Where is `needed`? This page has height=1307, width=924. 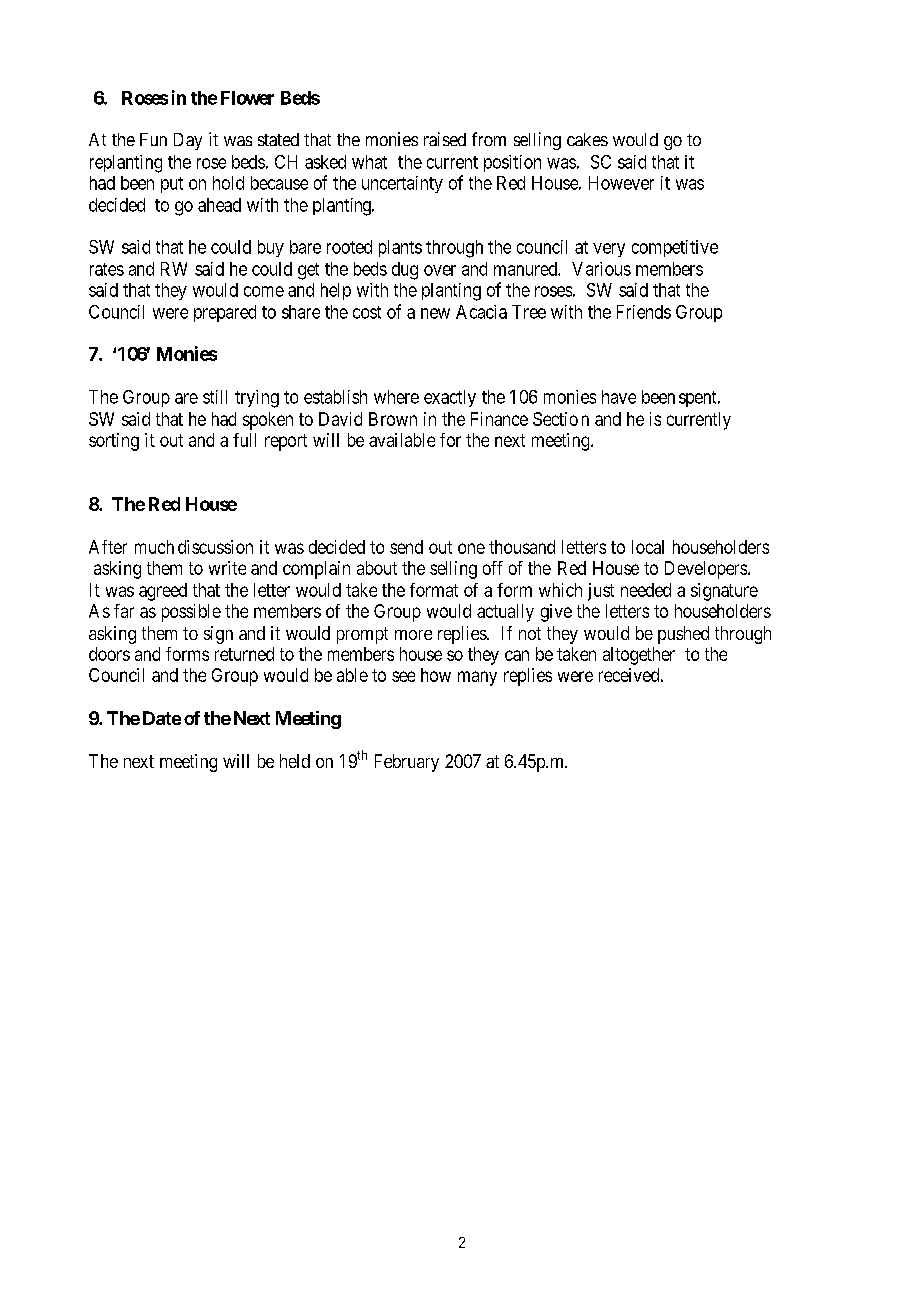
needed is located at coordinates (646, 590).
